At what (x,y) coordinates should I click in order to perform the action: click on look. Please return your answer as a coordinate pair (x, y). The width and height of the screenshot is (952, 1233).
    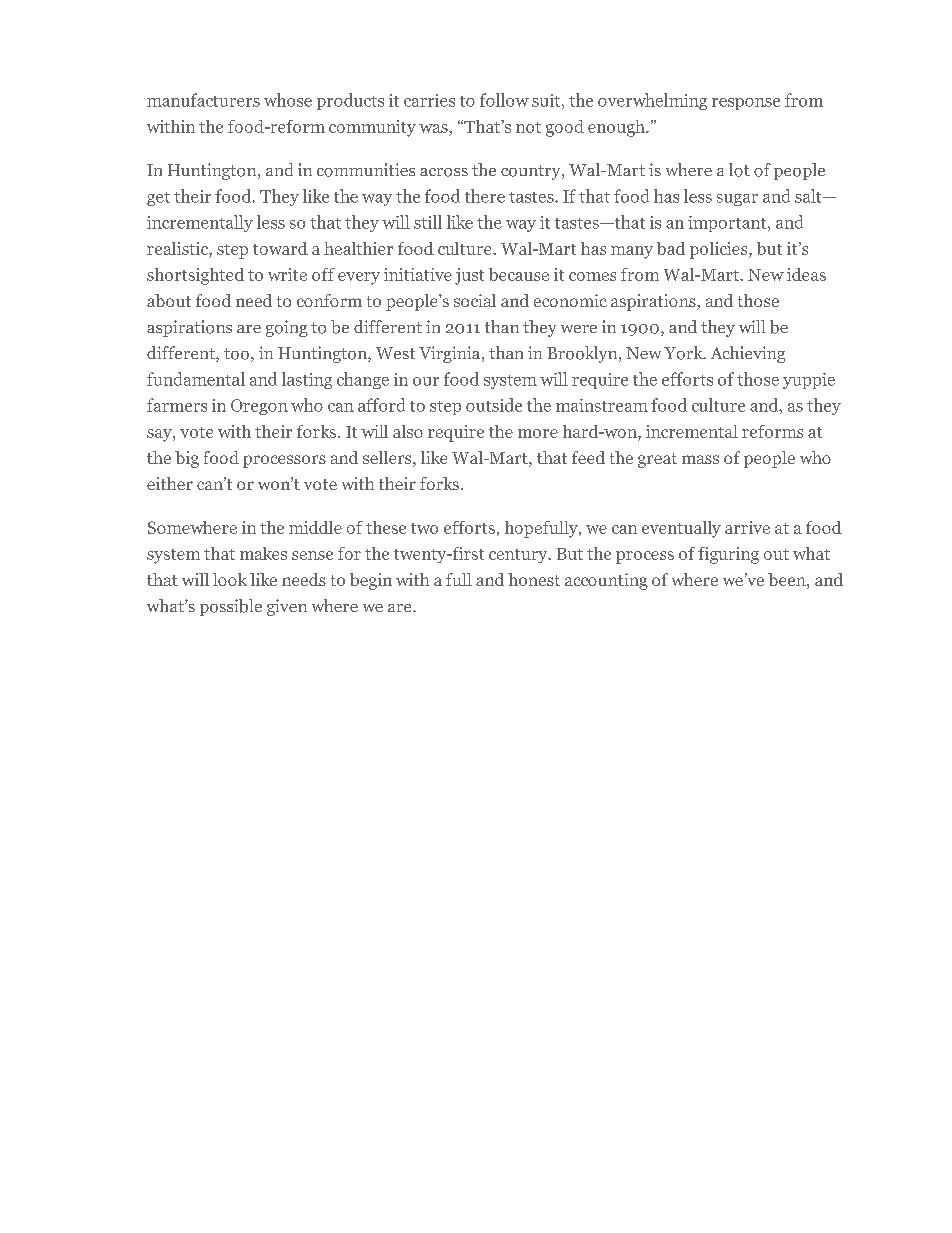
    Looking at the image, I should click on (230, 579).
